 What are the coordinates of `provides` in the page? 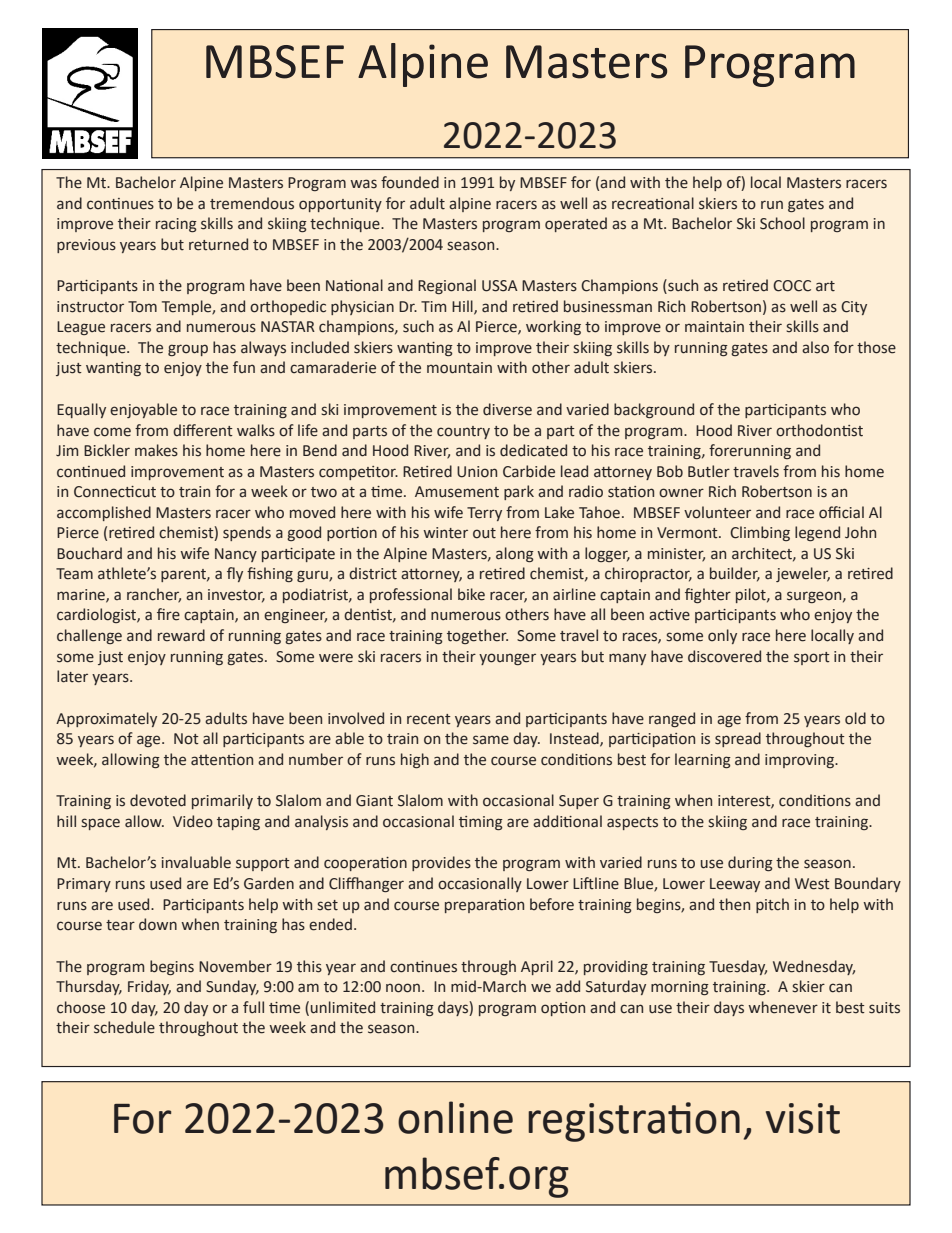 It's located at (441, 863).
